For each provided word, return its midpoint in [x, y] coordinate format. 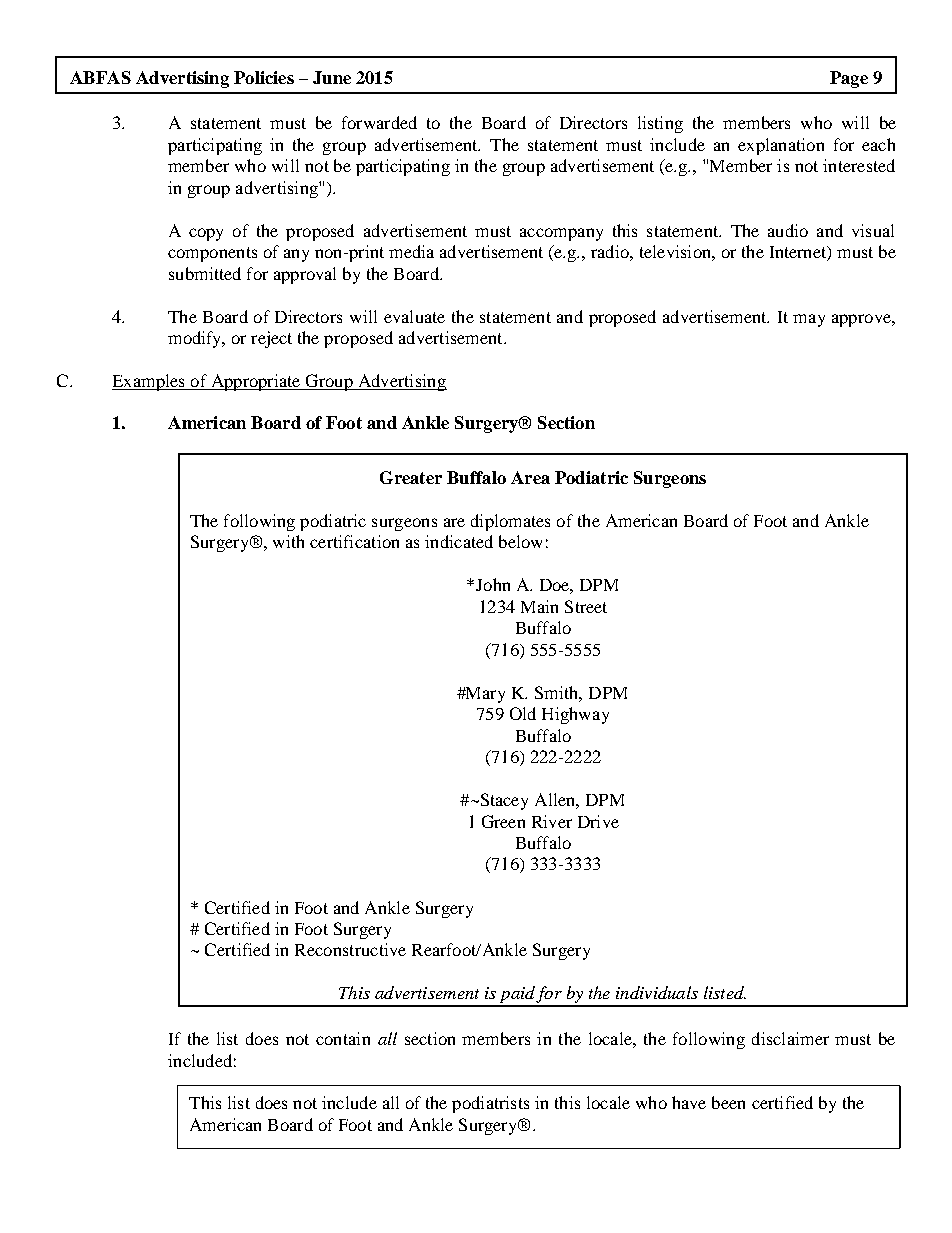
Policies [264, 77]
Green [503, 821]
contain [343, 1038]
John [491, 584]
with [288, 541]
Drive [598, 821]
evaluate [414, 316]
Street [586, 606]
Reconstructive [350, 949]
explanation [781, 146]
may [809, 320]
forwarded [379, 122]
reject [271, 339]
